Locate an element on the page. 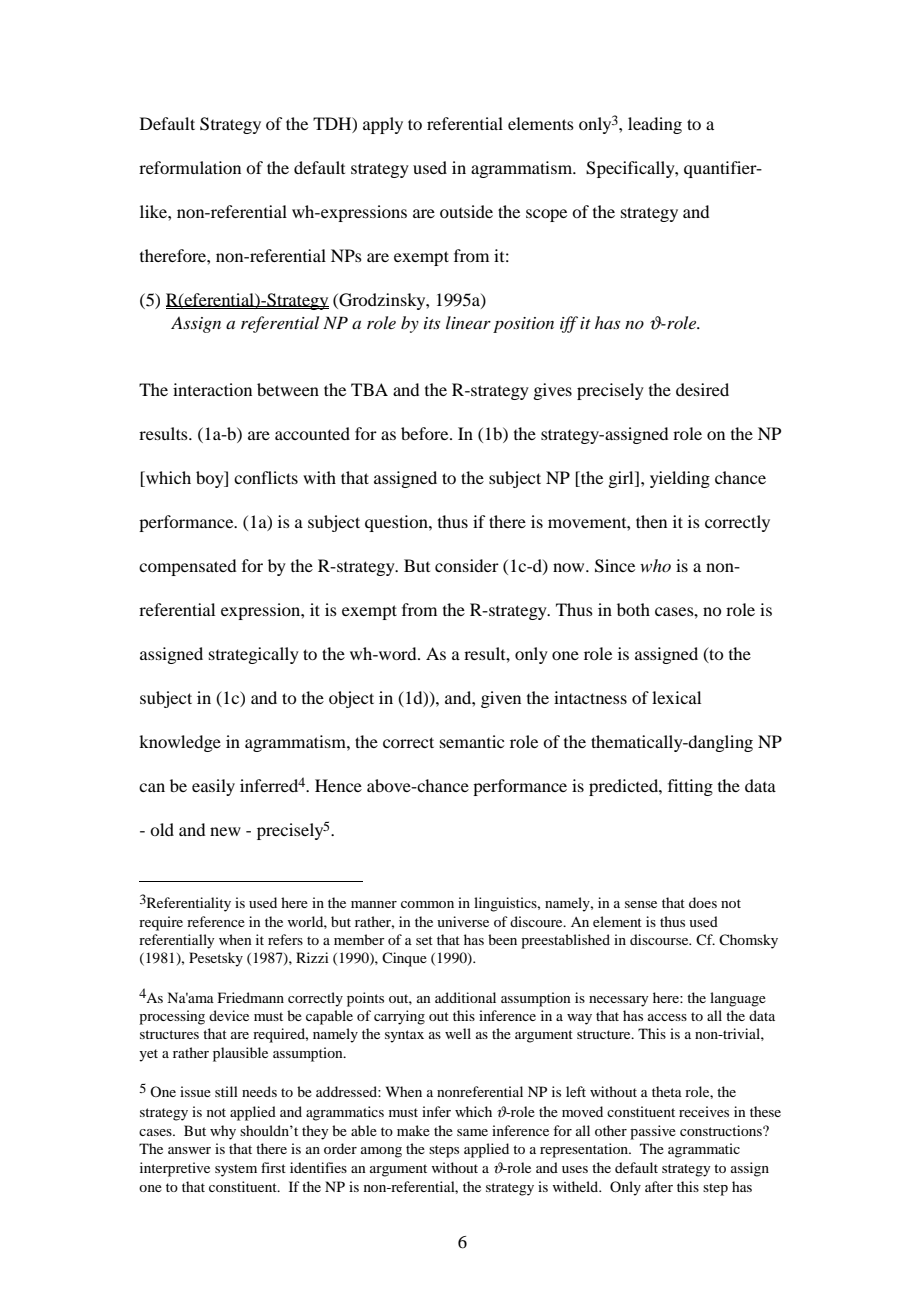  boy is located at coordinates (211, 479).
